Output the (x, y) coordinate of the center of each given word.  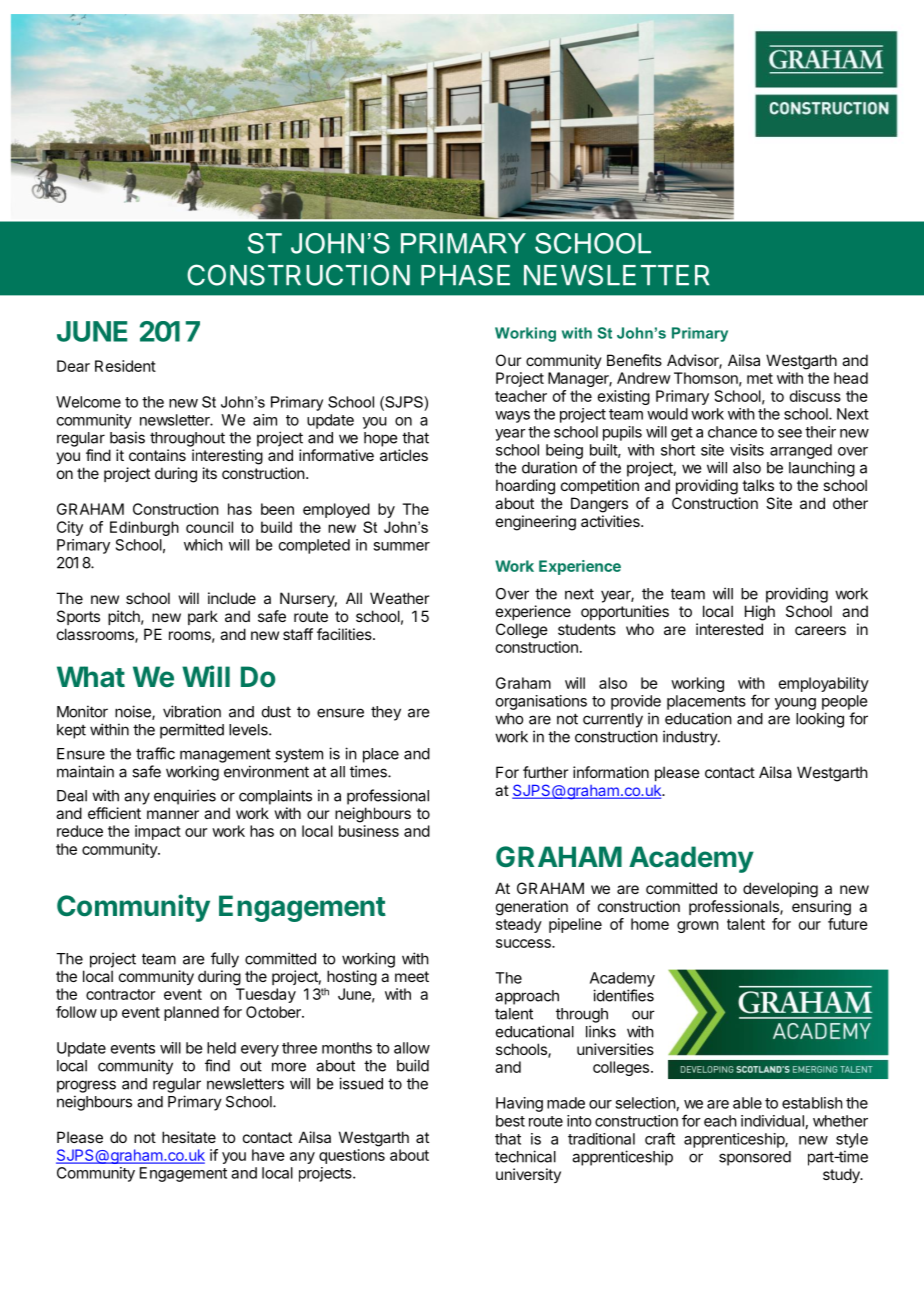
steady (519, 925)
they (386, 713)
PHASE (465, 275)
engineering (536, 523)
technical (525, 1156)
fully (225, 960)
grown (698, 927)
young (795, 704)
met (760, 378)
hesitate (189, 1137)
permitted (192, 731)
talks (758, 485)
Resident (125, 366)
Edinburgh (144, 528)
